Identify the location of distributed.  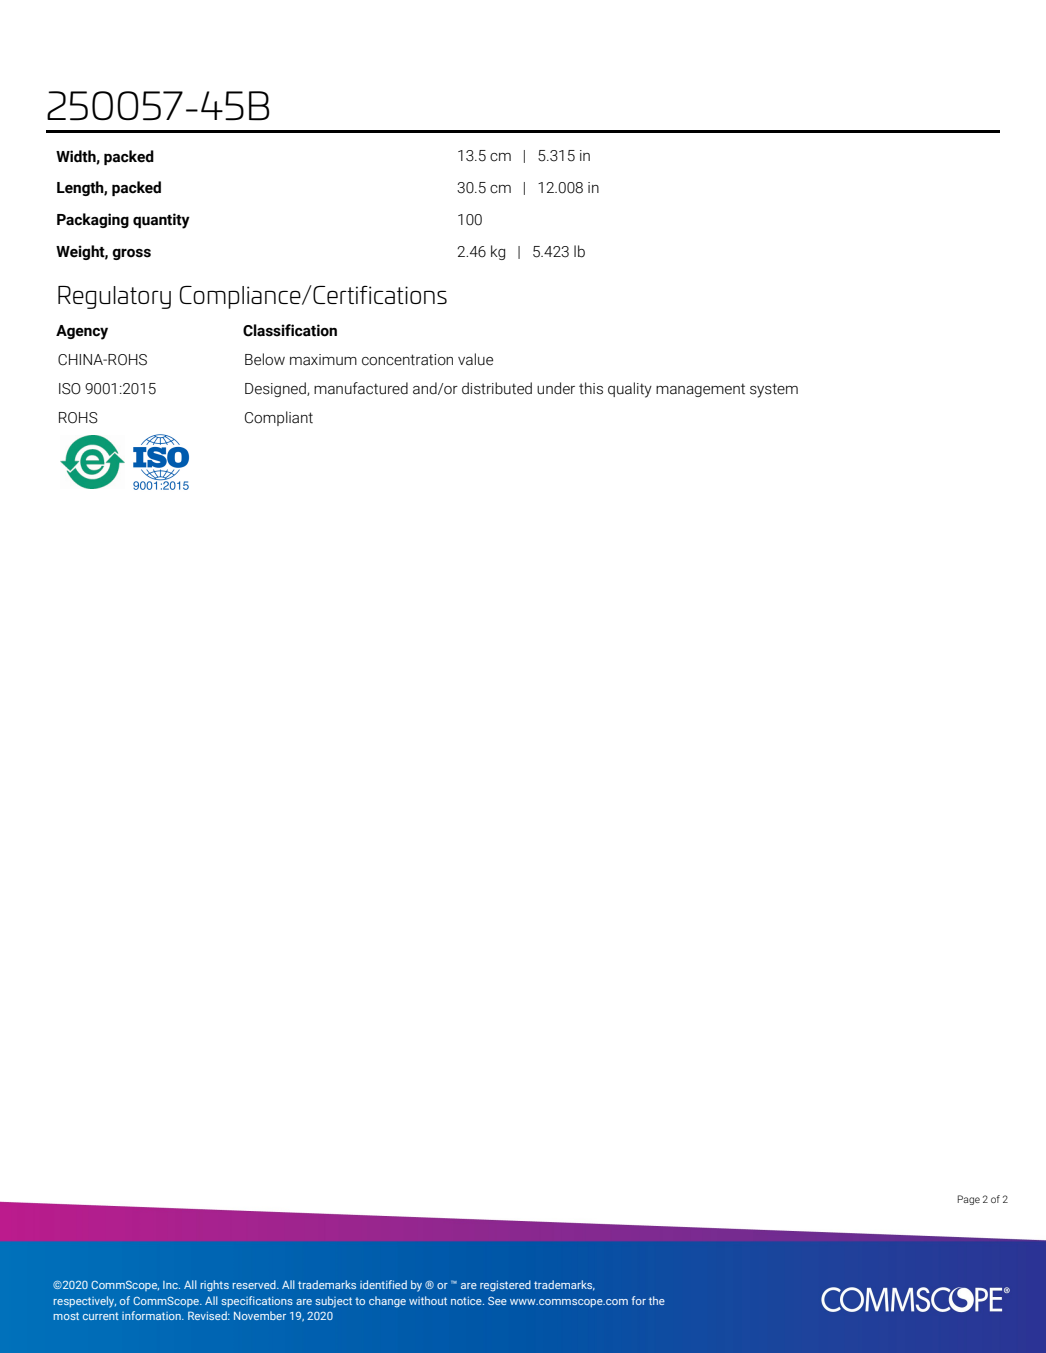
(497, 388).
